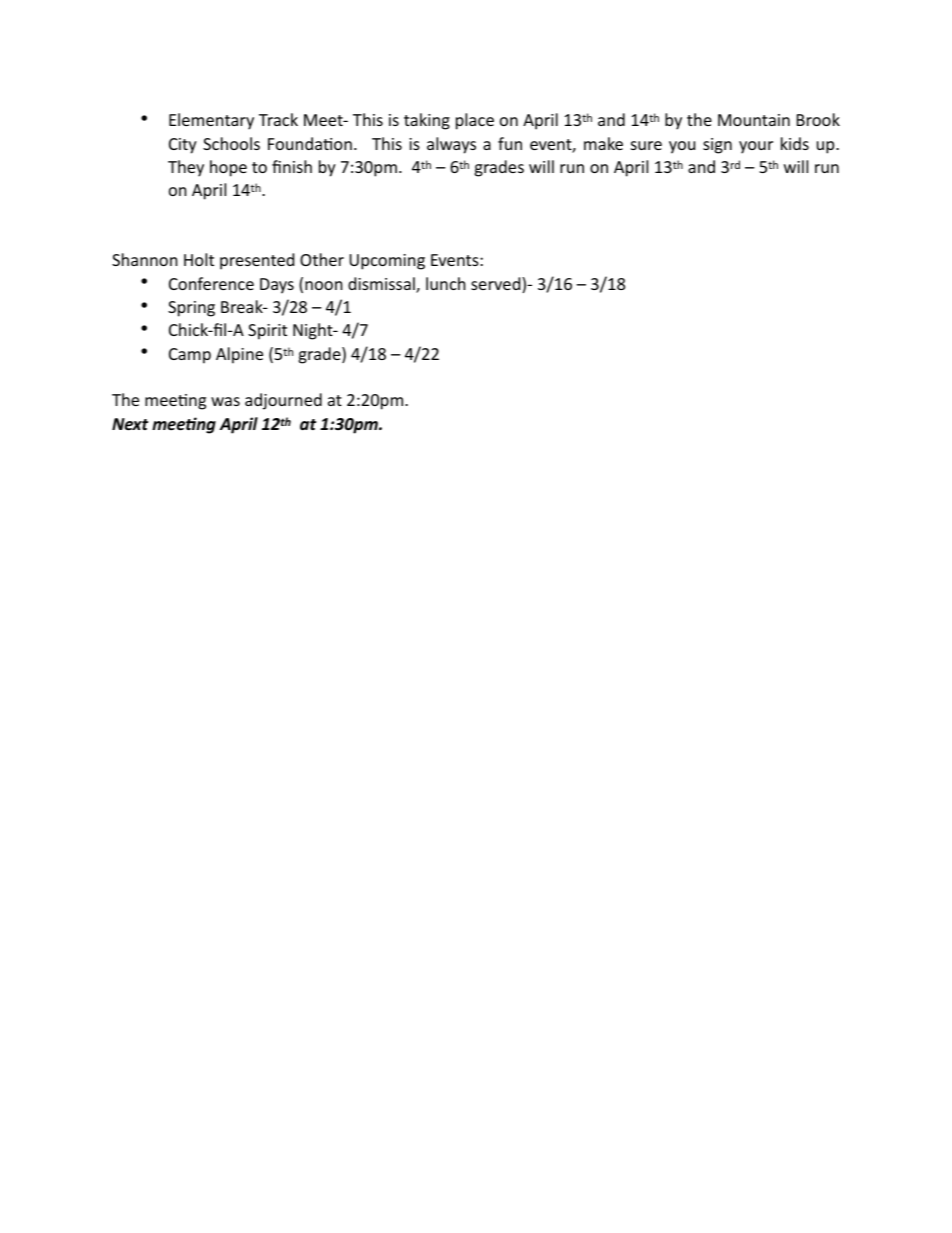 This screenshot has width=952, height=1233. I want to click on Mountain, so click(754, 120).
